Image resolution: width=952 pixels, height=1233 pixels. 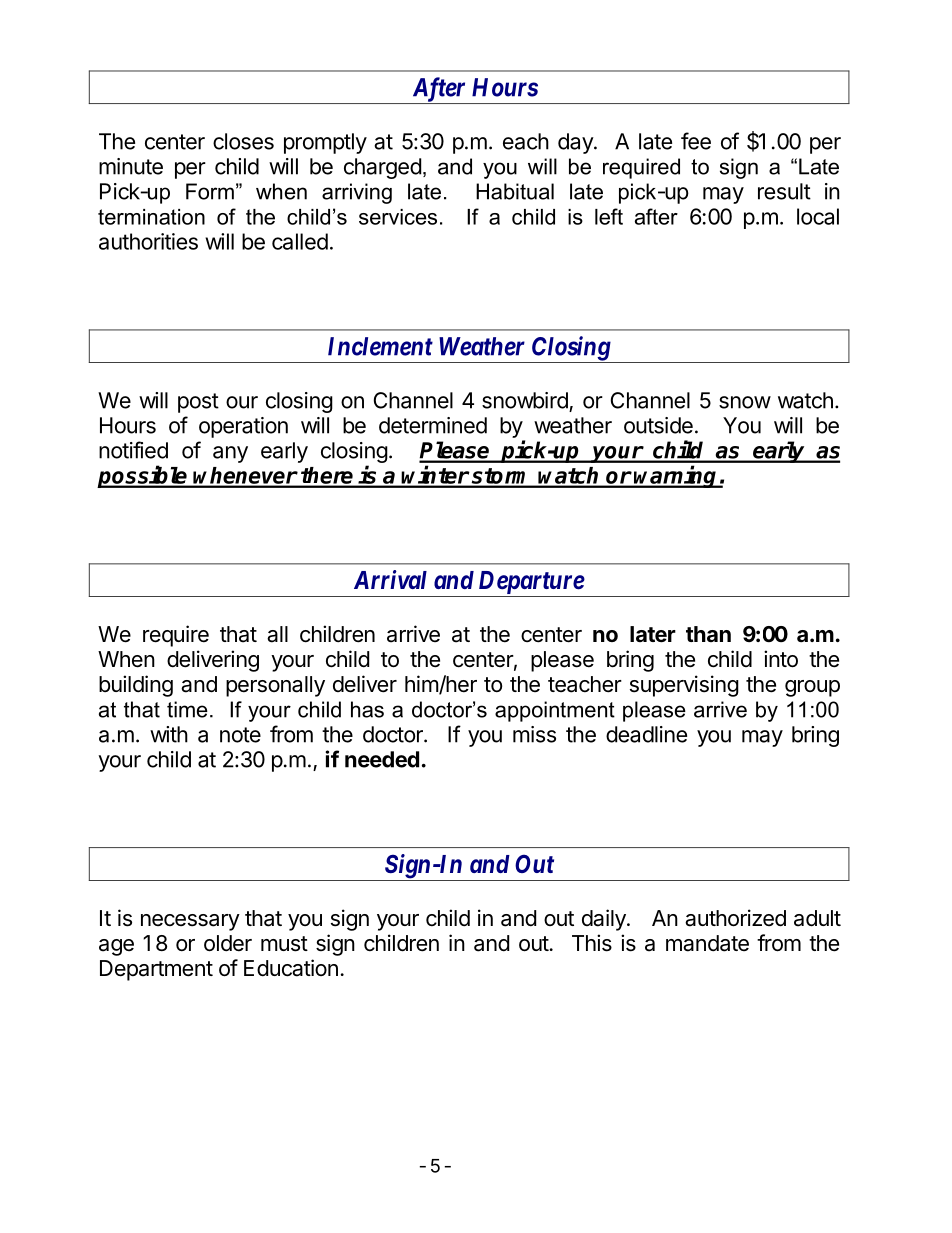 I want to click on time, so click(x=187, y=709).
